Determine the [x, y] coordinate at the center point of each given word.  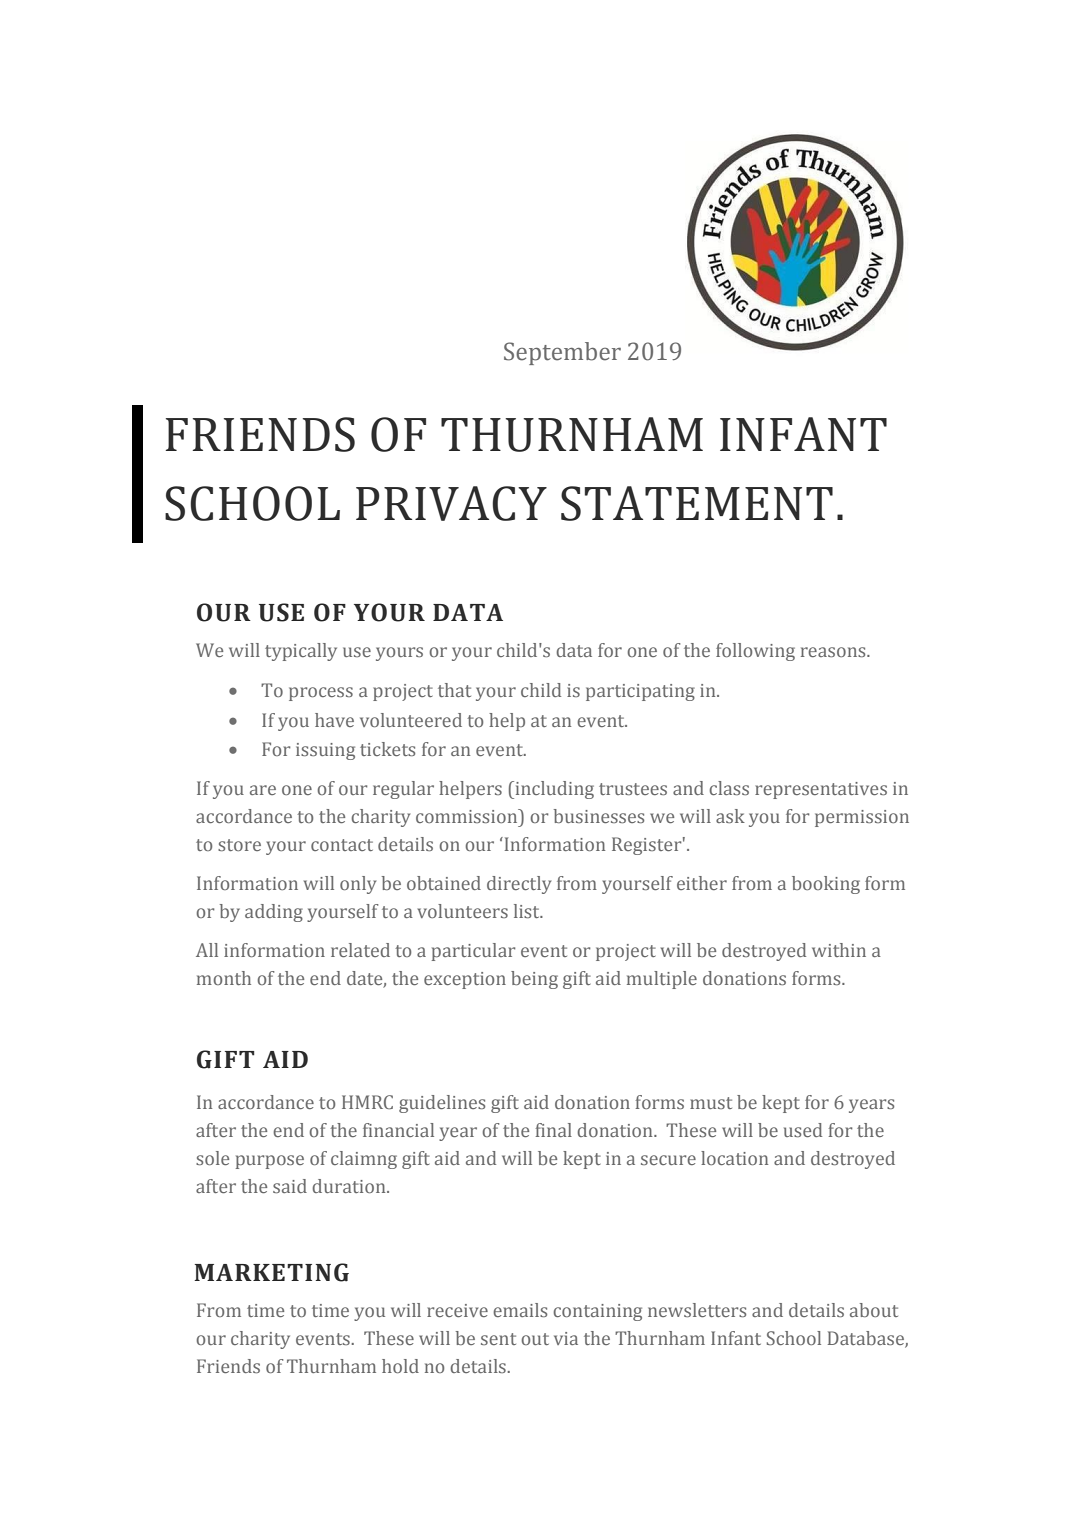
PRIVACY [451, 503]
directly [519, 885]
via [566, 1338]
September [562, 353]
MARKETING [271, 1272]
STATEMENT [697, 503]
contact [342, 845]
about [874, 1310]
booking [826, 885]
